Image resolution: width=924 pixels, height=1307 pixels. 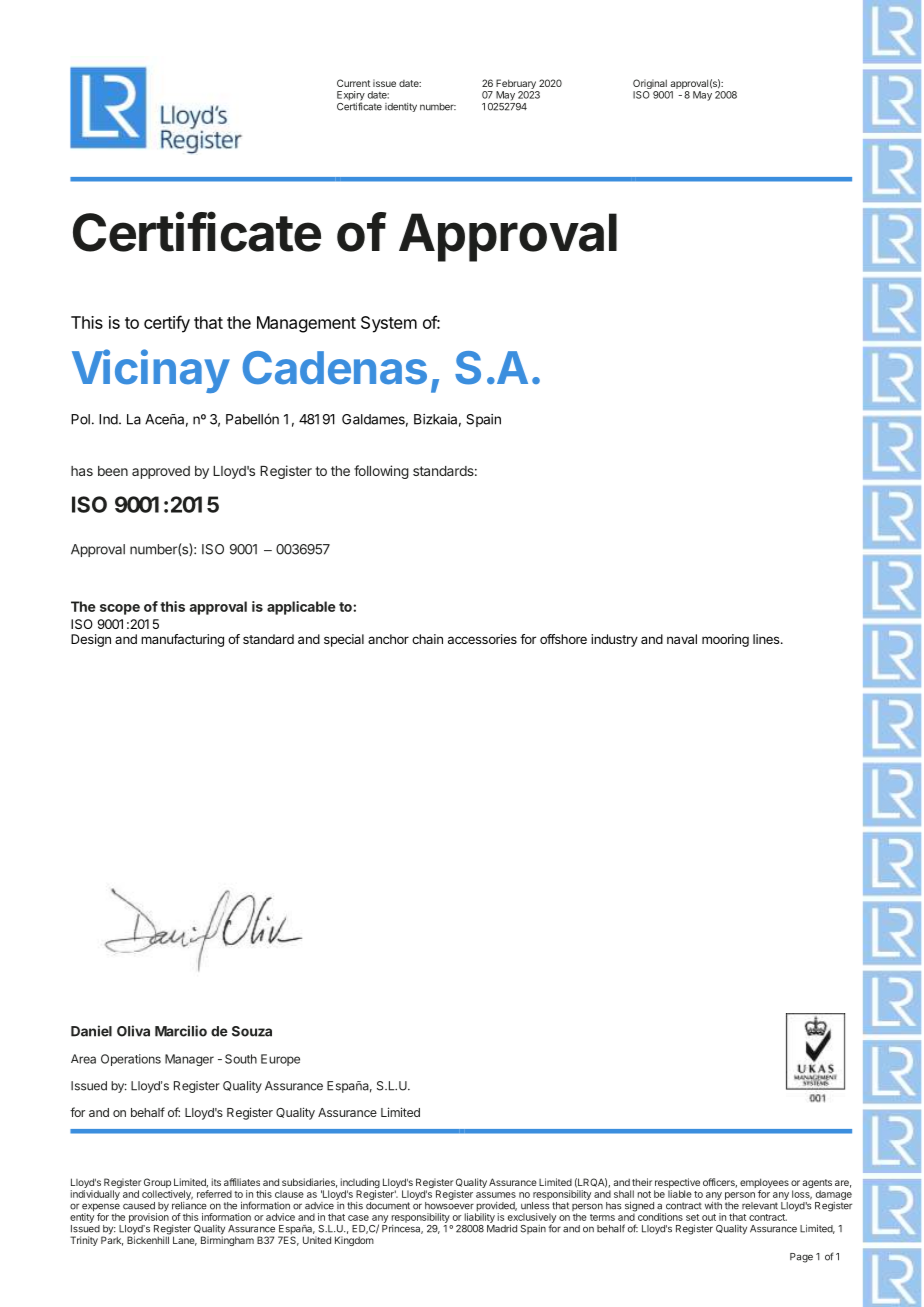 What do you see at coordinates (725, 640) in the screenshot?
I see `mooring` at bounding box center [725, 640].
